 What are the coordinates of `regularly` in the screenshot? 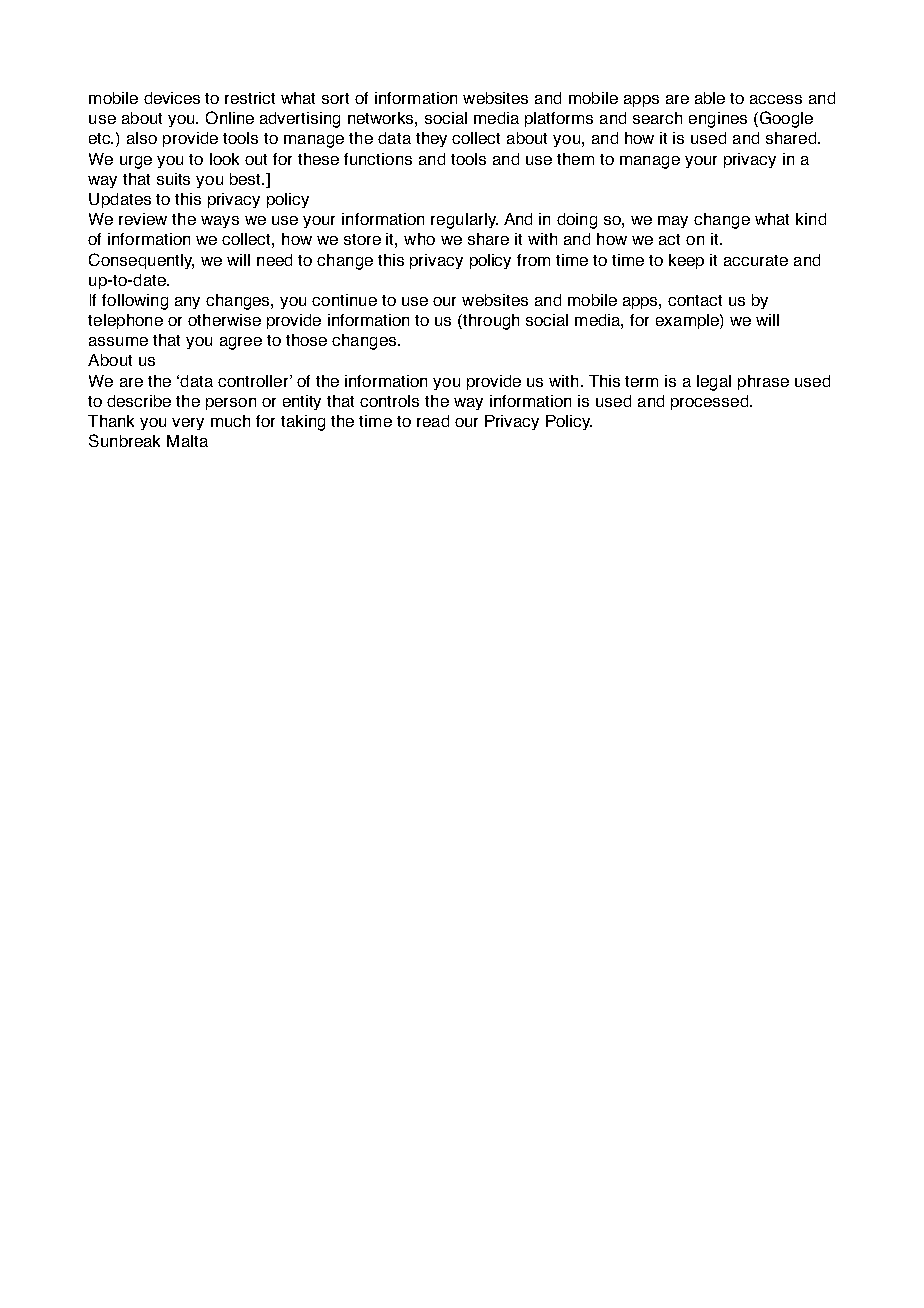 It's located at (464, 221).
